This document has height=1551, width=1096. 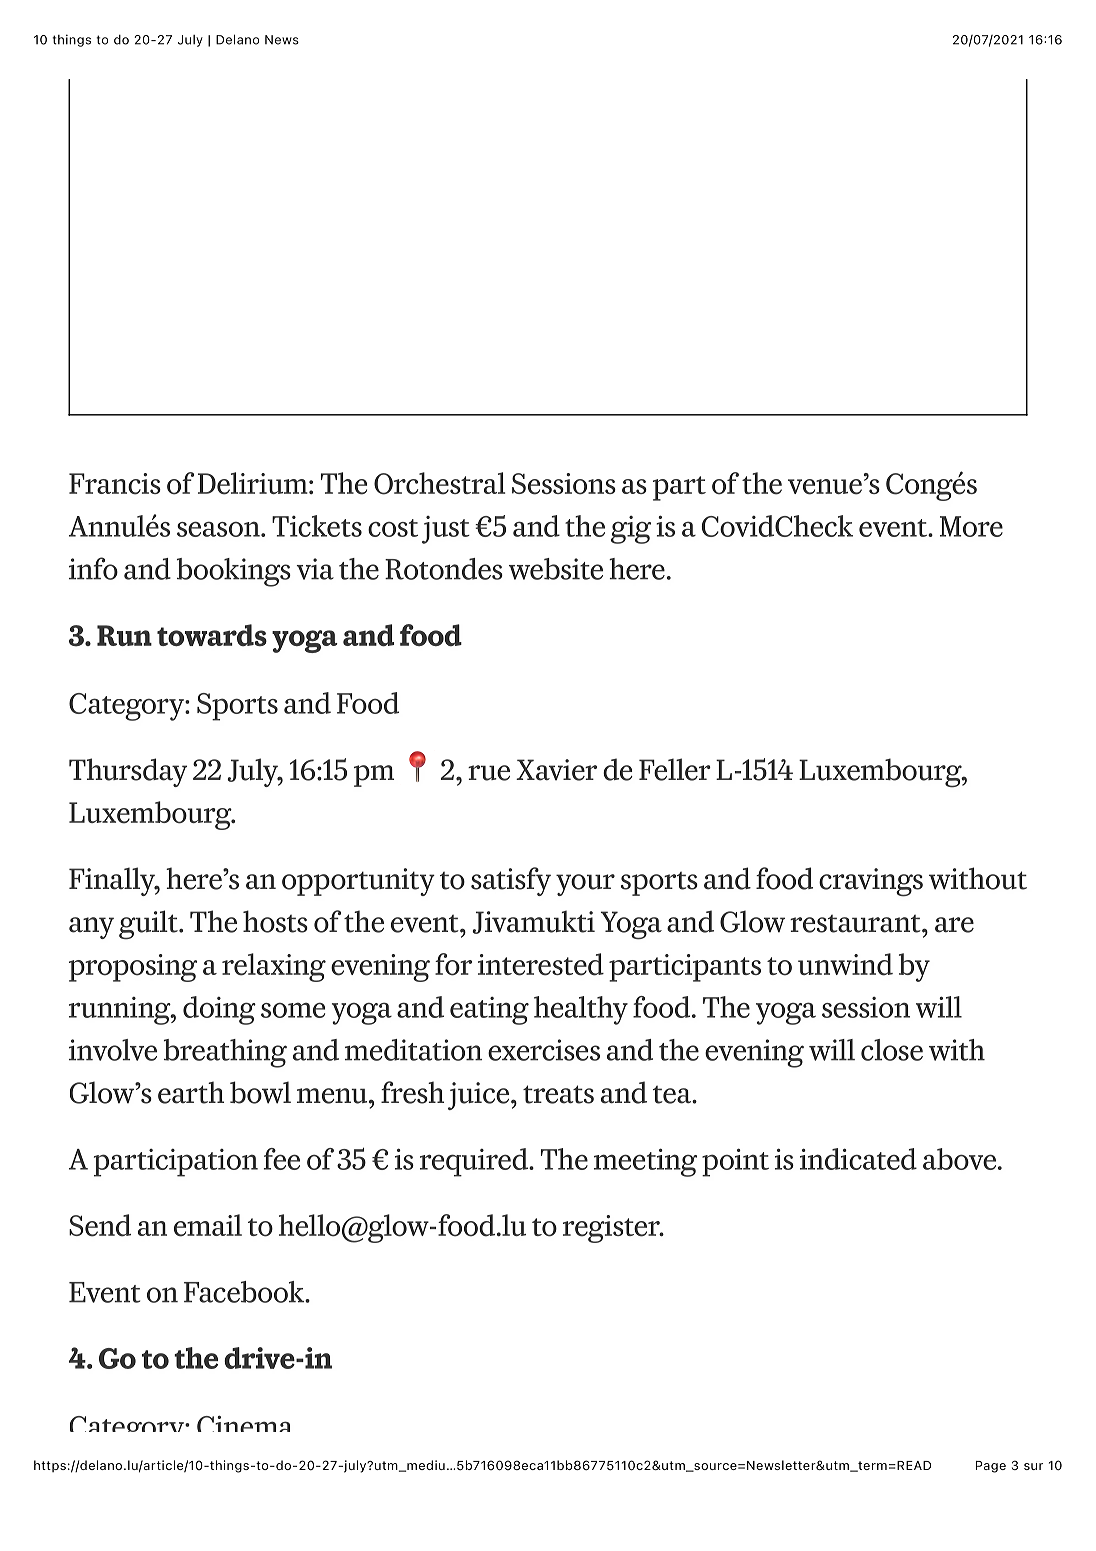 What do you see at coordinates (541, 964) in the document?
I see `interested` at bounding box center [541, 964].
